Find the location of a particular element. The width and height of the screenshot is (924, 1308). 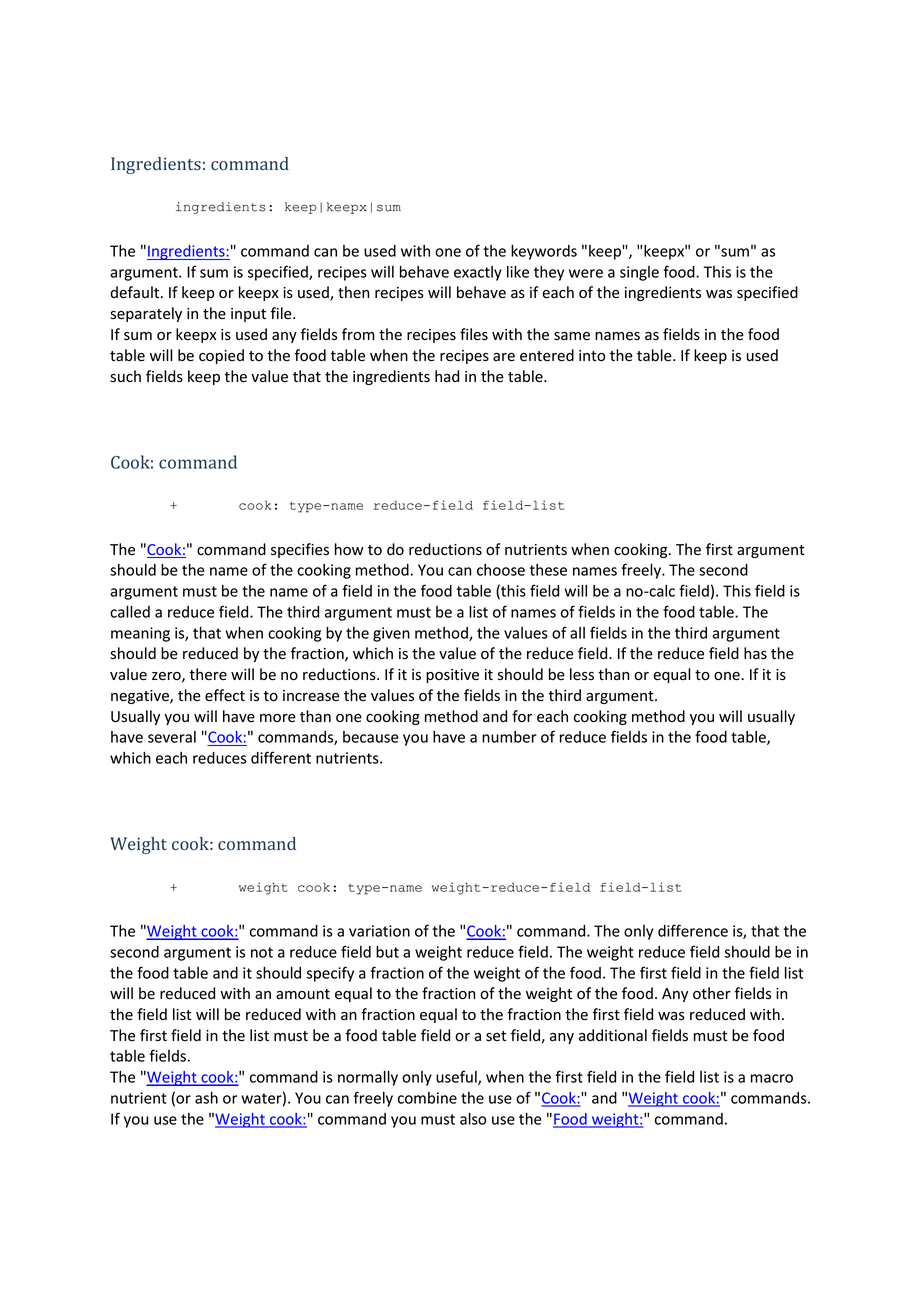

combine is located at coordinates (427, 1098).
